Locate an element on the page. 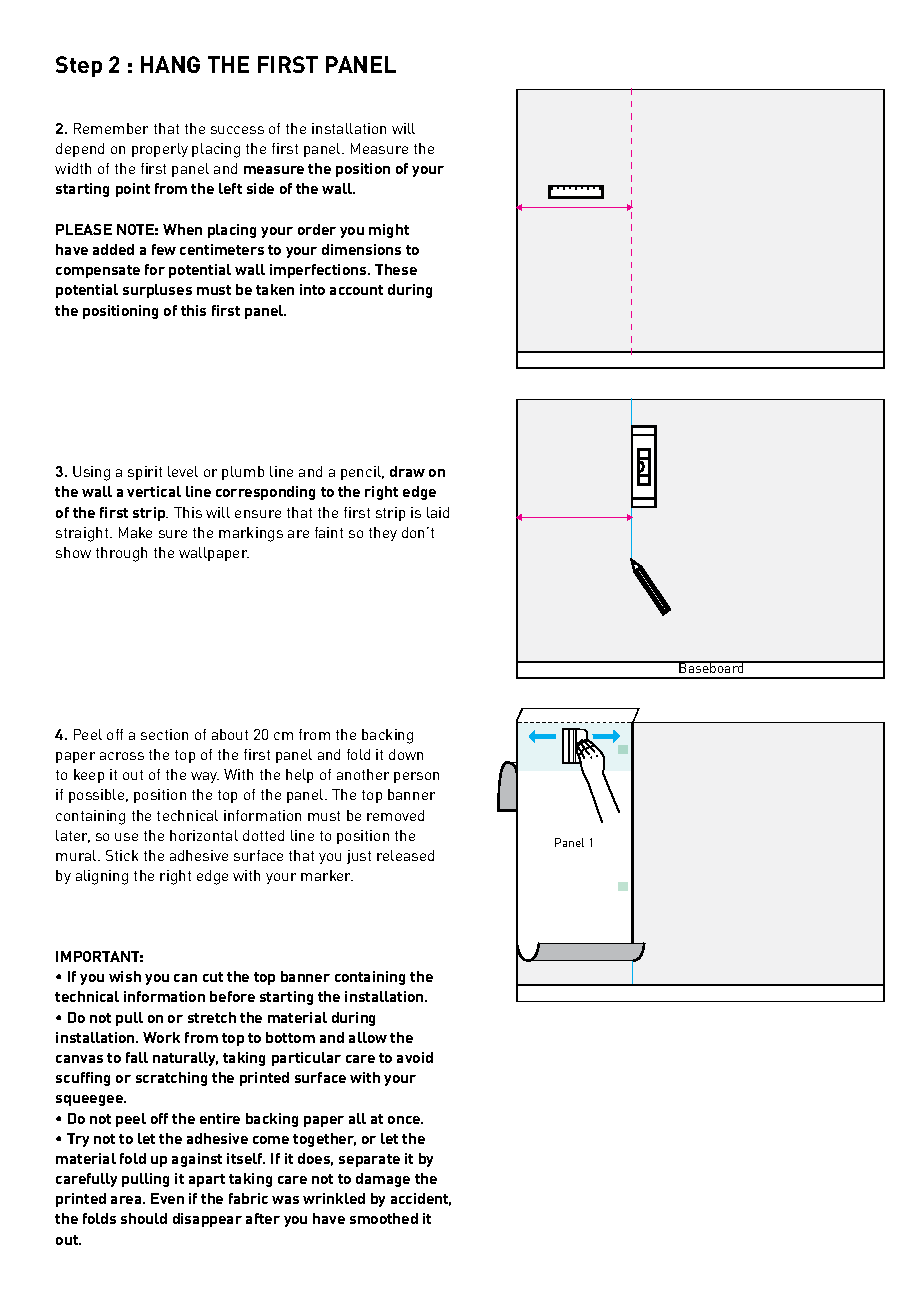 This page has width=924, height=1308. laid is located at coordinates (438, 512).
